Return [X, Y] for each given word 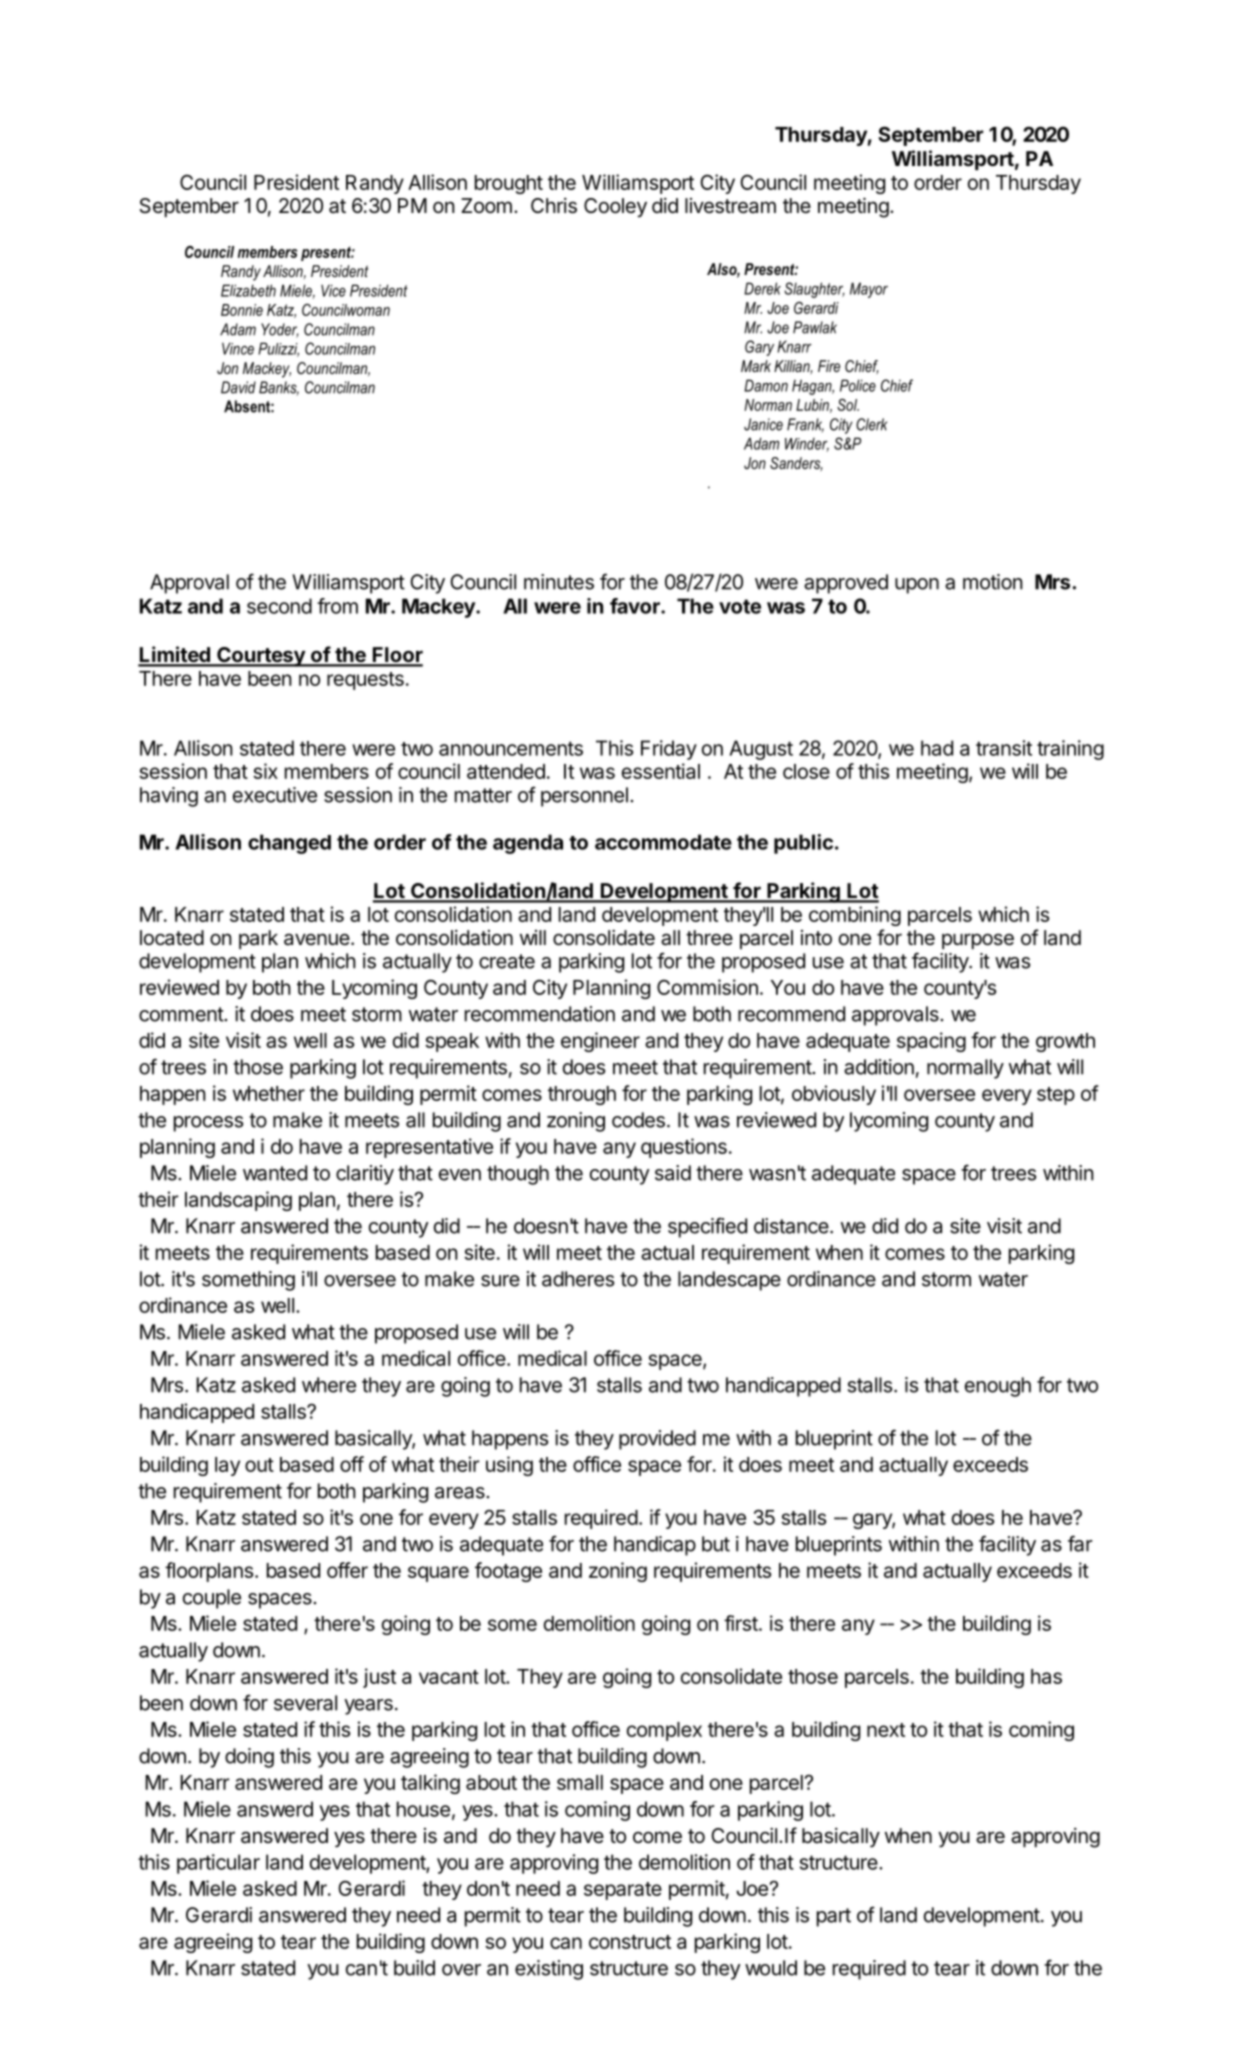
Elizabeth [248, 290]
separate [623, 1891]
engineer [600, 1042]
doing [249, 1758]
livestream [730, 206]
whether [269, 1093]
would [771, 1968]
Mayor [869, 290]
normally [965, 1069]
